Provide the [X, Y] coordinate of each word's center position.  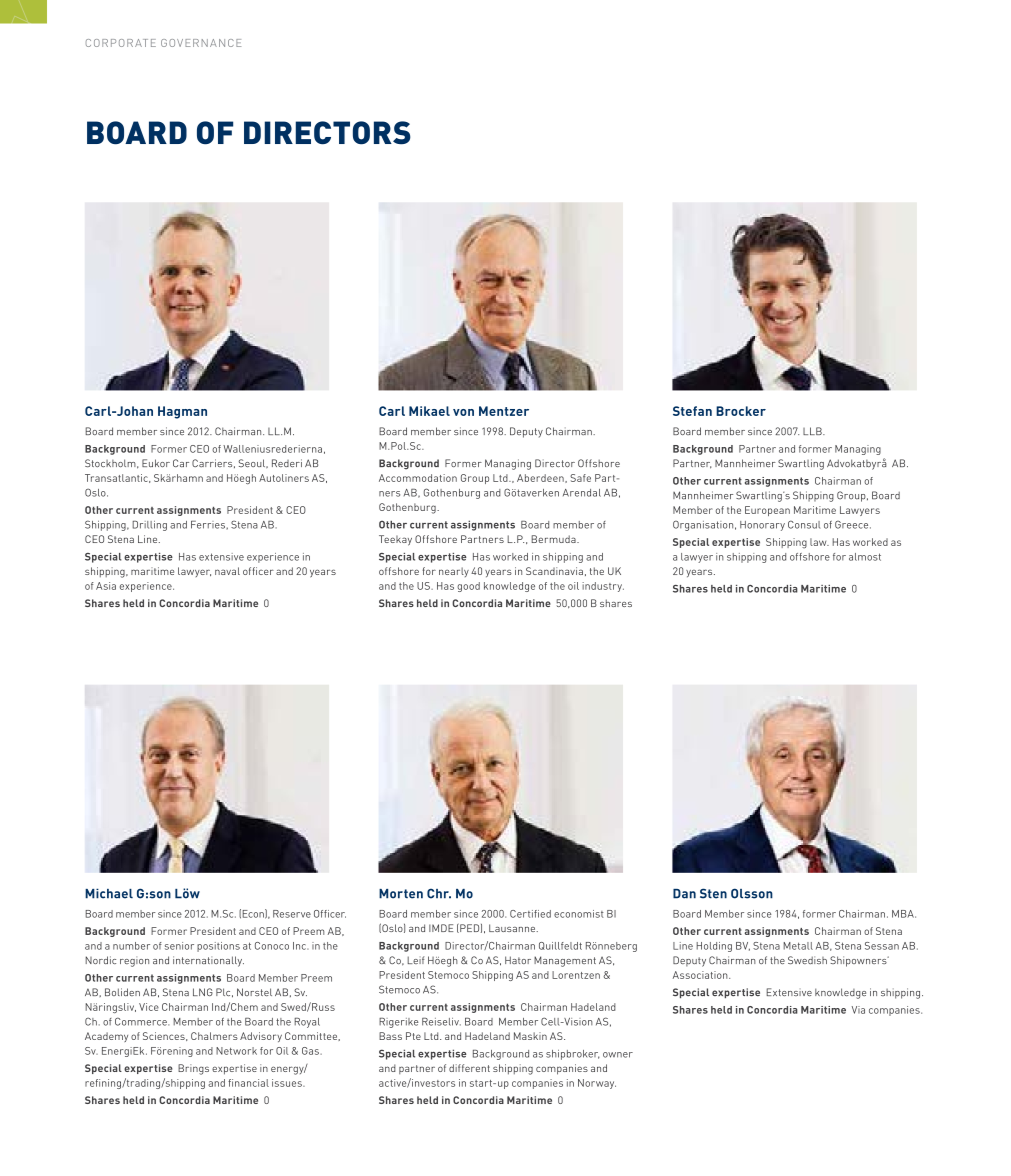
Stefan [692, 411]
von [463, 412]
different [469, 1068]
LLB [813, 431]
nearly [454, 572]
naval [227, 571]
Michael [109, 893]
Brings [193, 1069]
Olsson [752, 893]
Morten [401, 894]
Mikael [429, 411]
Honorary [762, 526]
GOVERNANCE [201, 43]
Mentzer [504, 411]
